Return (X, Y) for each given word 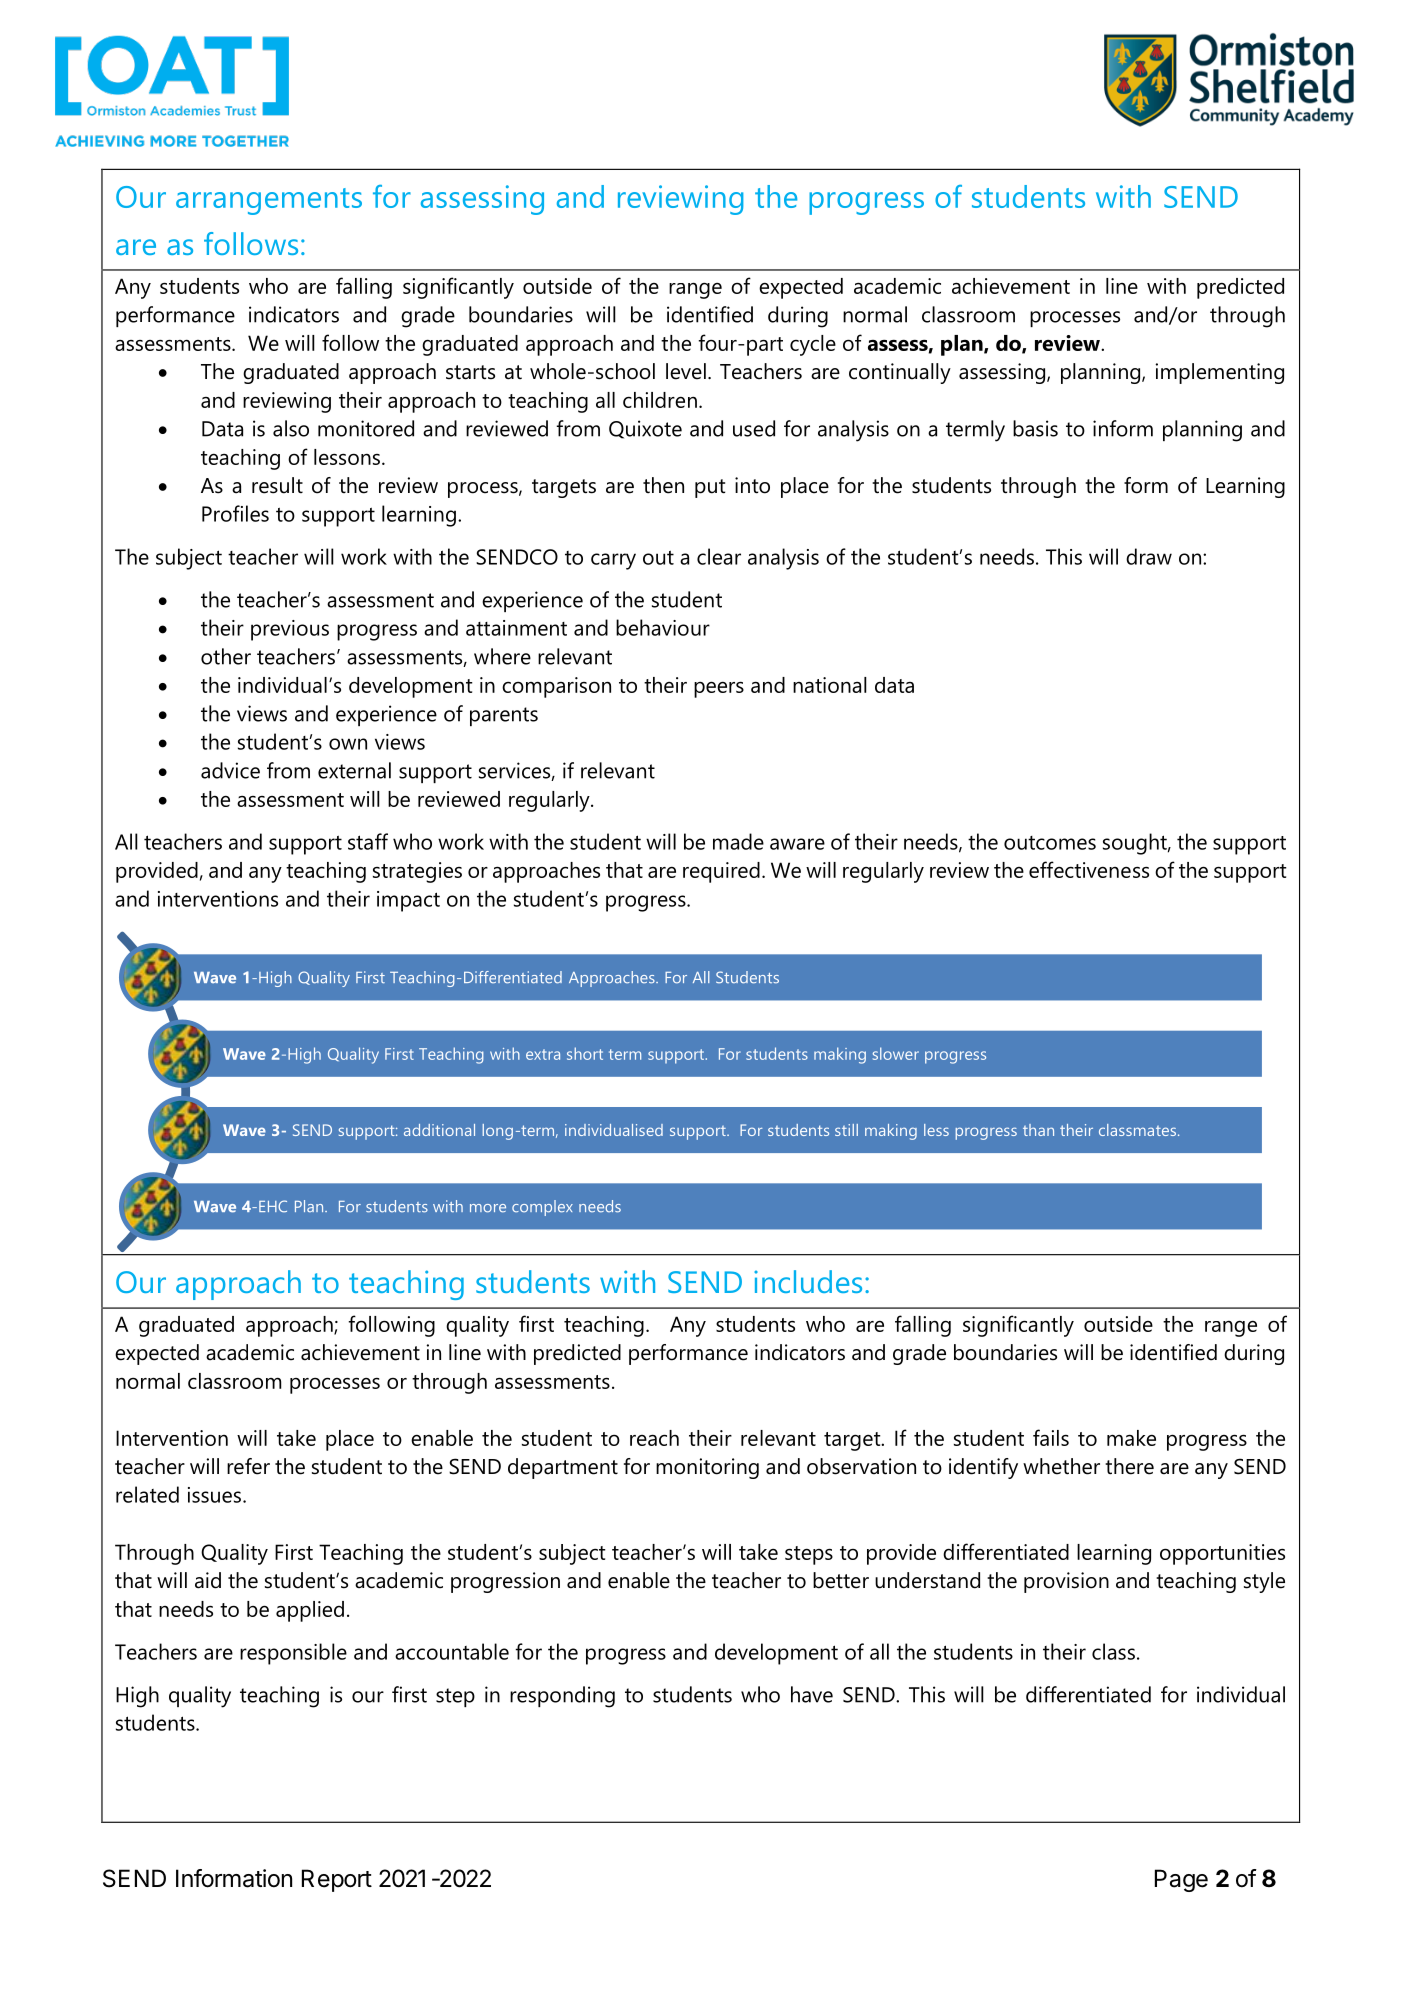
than (1038, 1130)
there (1129, 1466)
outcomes (1050, 843)
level (686, 371)
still (846, 1130)
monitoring (707, 1468)
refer (248, 1466)
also (291, 428)
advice (230, 770)
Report (337, 1880)
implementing (1219, 373)
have (812, 1694)
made (738, 841)
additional (439, 1130)
